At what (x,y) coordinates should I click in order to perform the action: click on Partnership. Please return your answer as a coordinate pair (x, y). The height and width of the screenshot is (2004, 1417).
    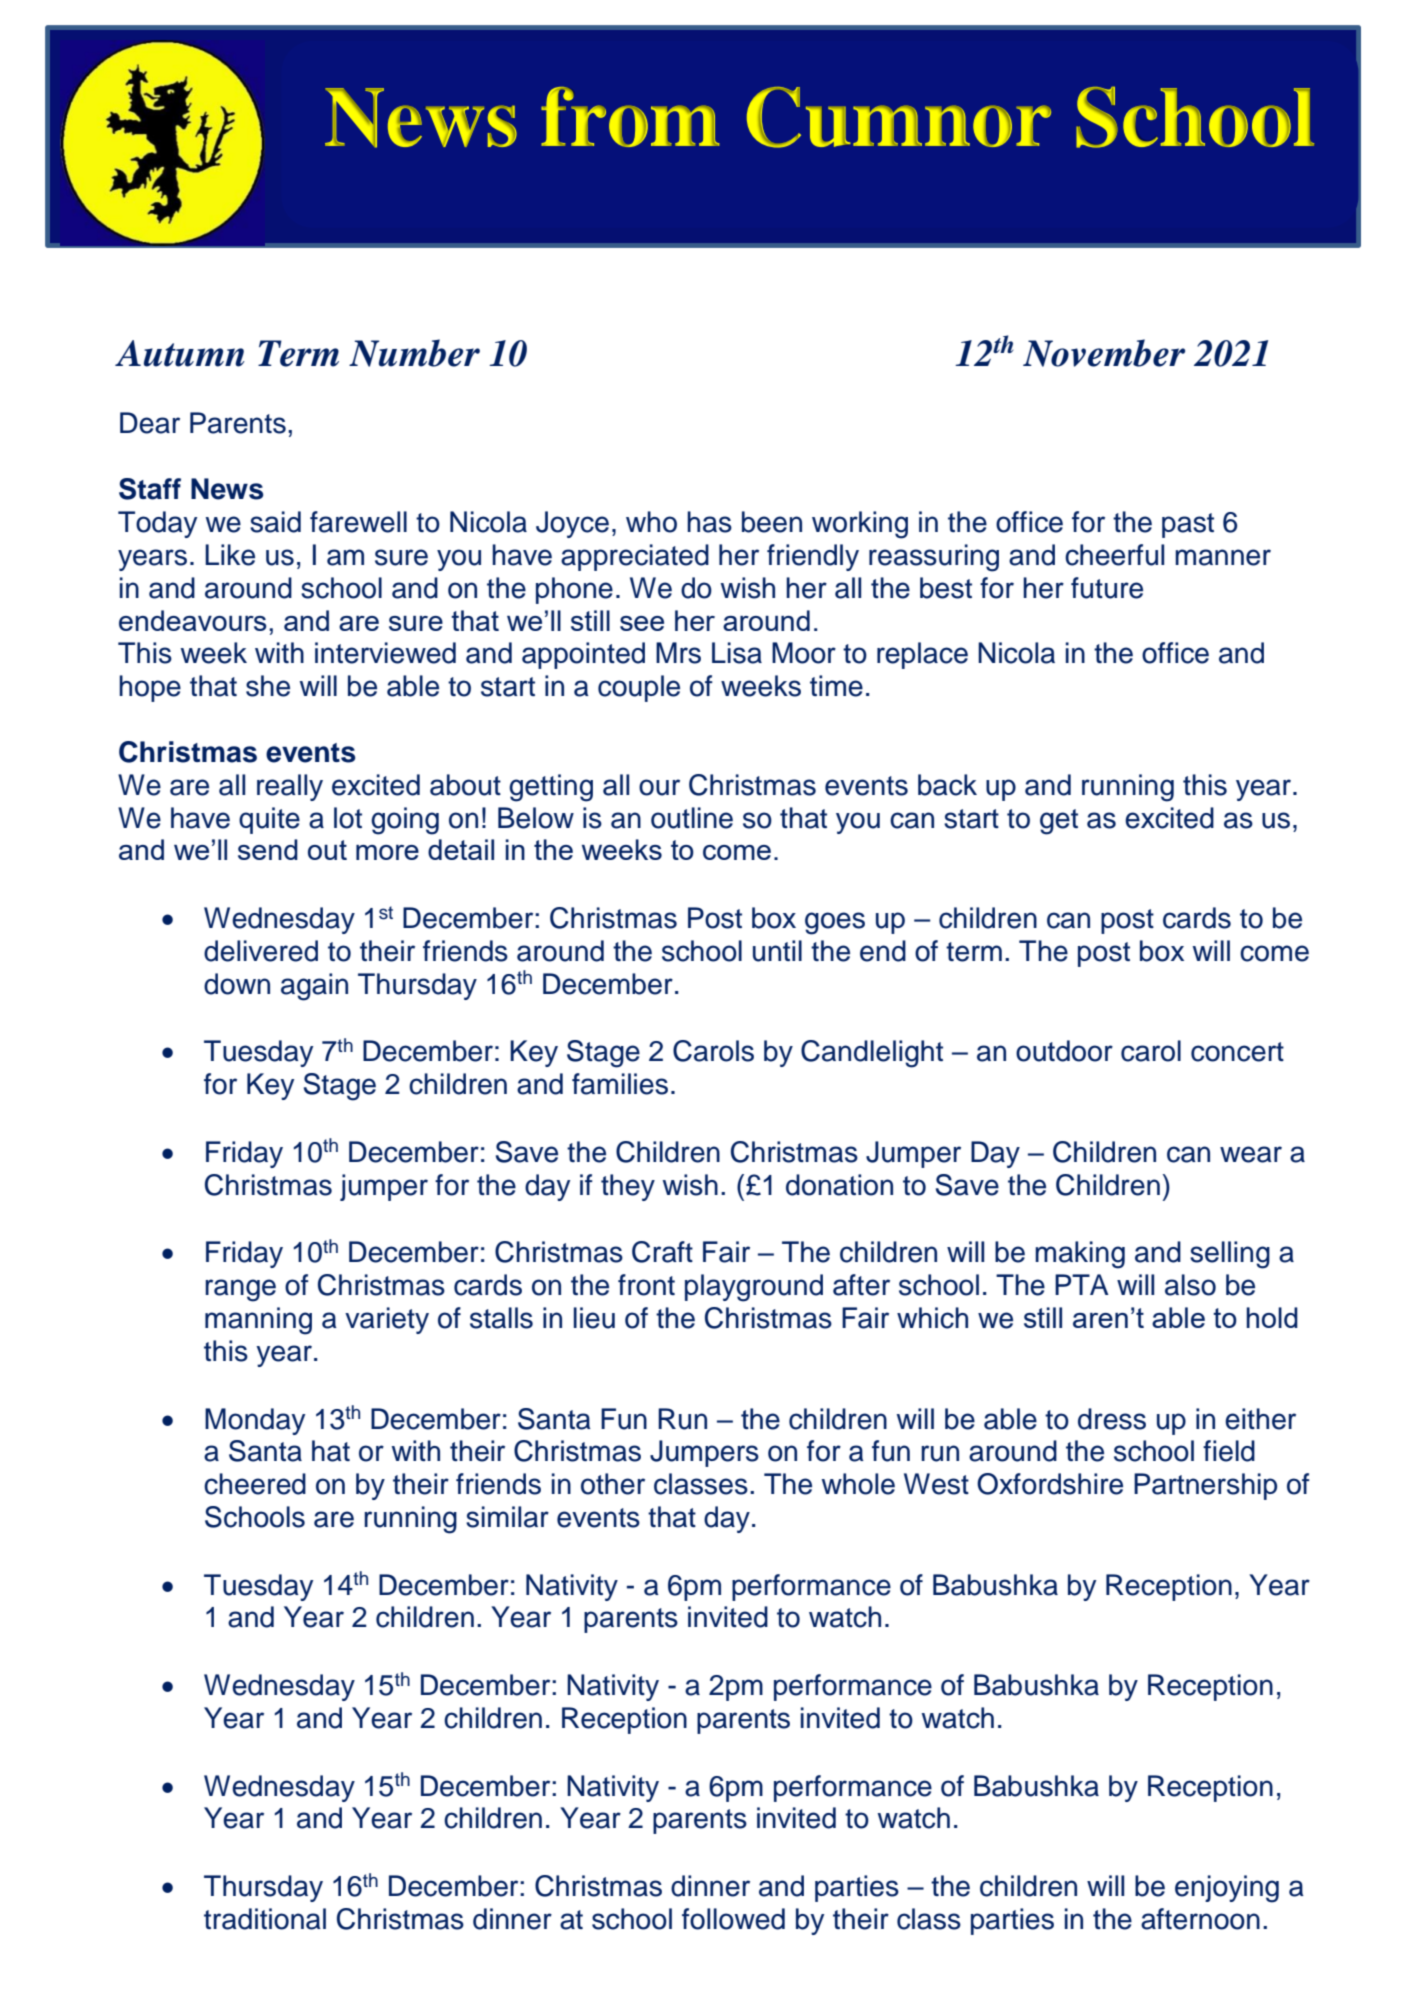
    Looking at the image, I should click on (1205, 1486).
